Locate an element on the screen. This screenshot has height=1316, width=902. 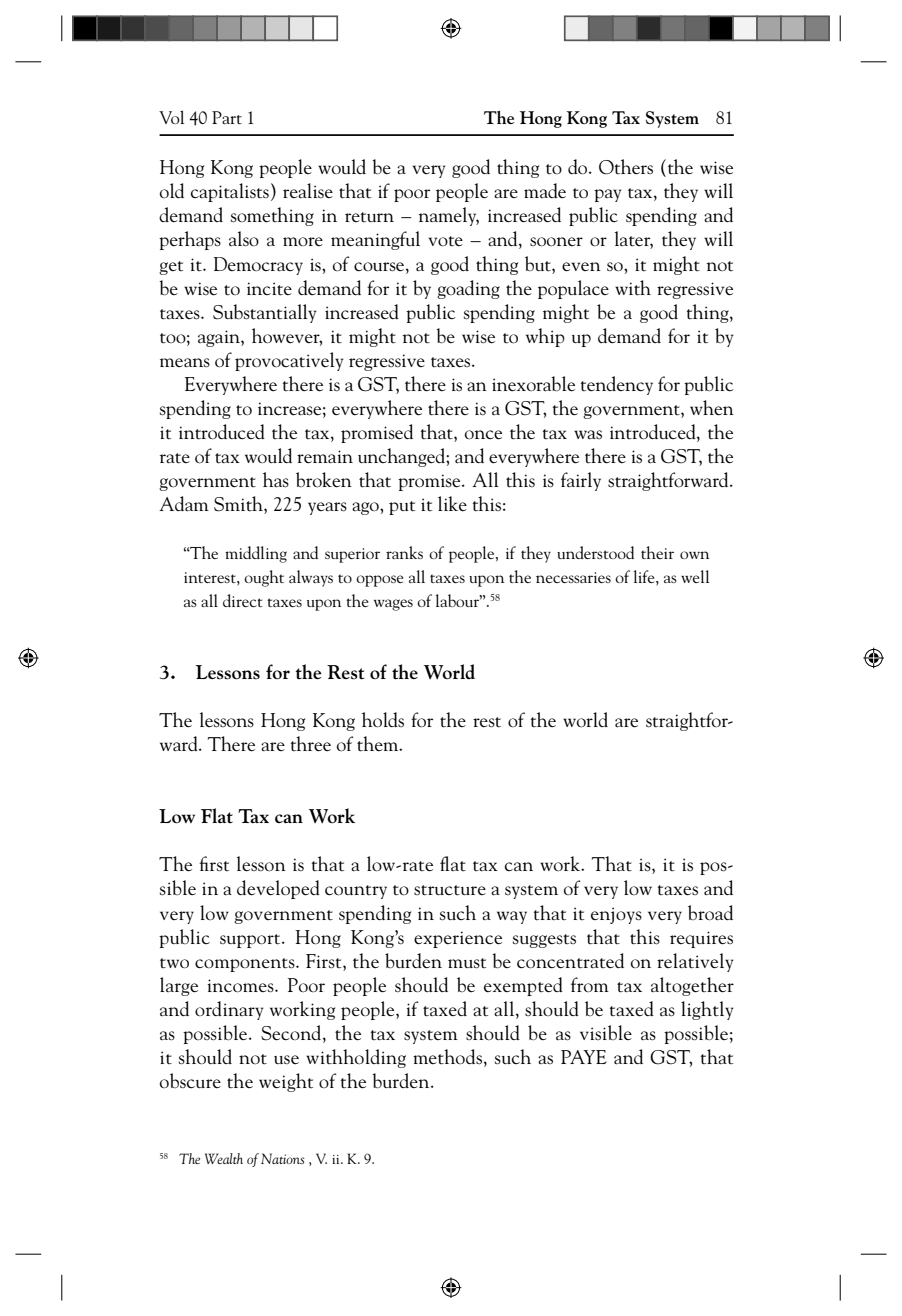
Others is located at coordinates (626, 167).
